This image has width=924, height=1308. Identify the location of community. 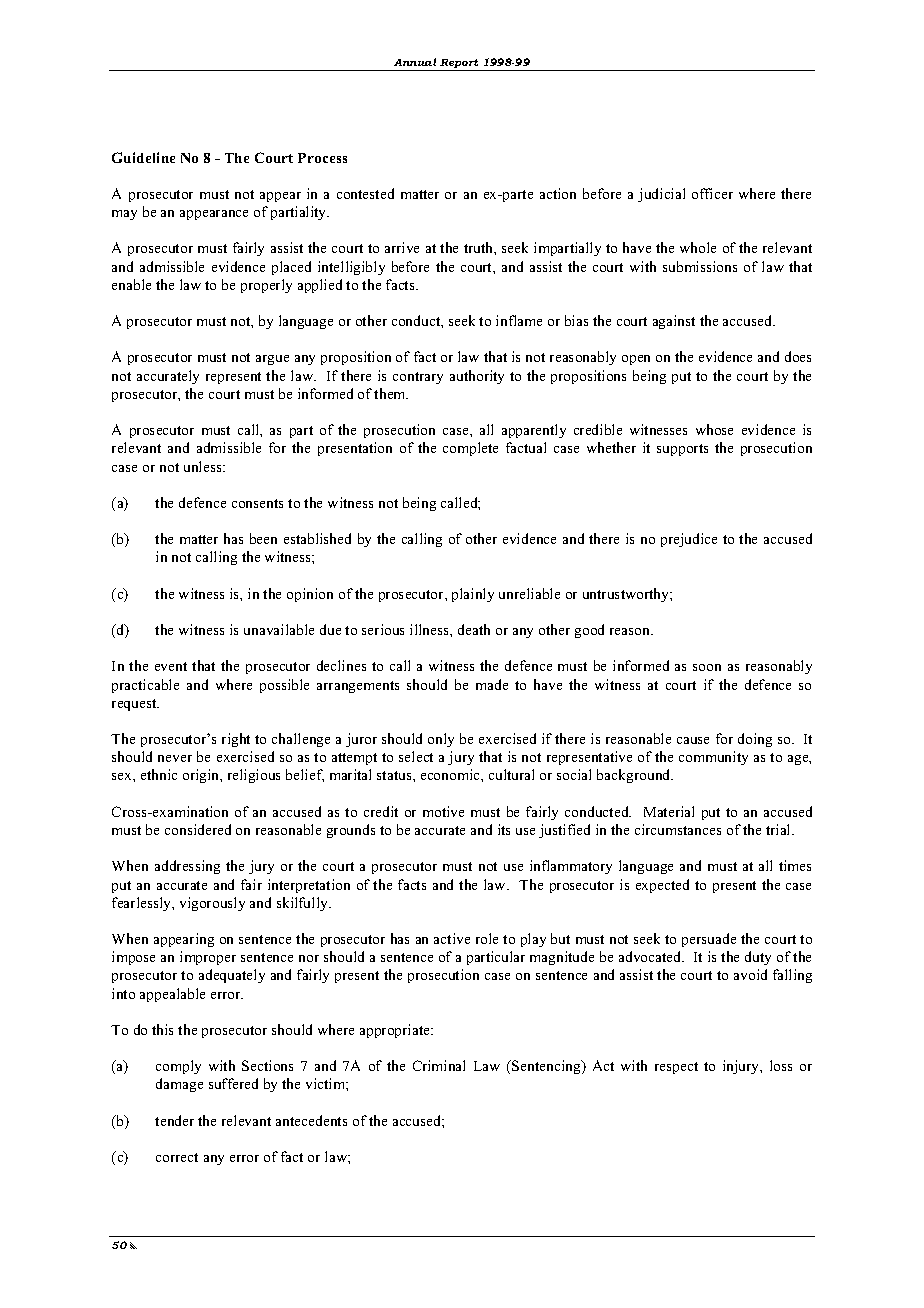
(713, 758).
